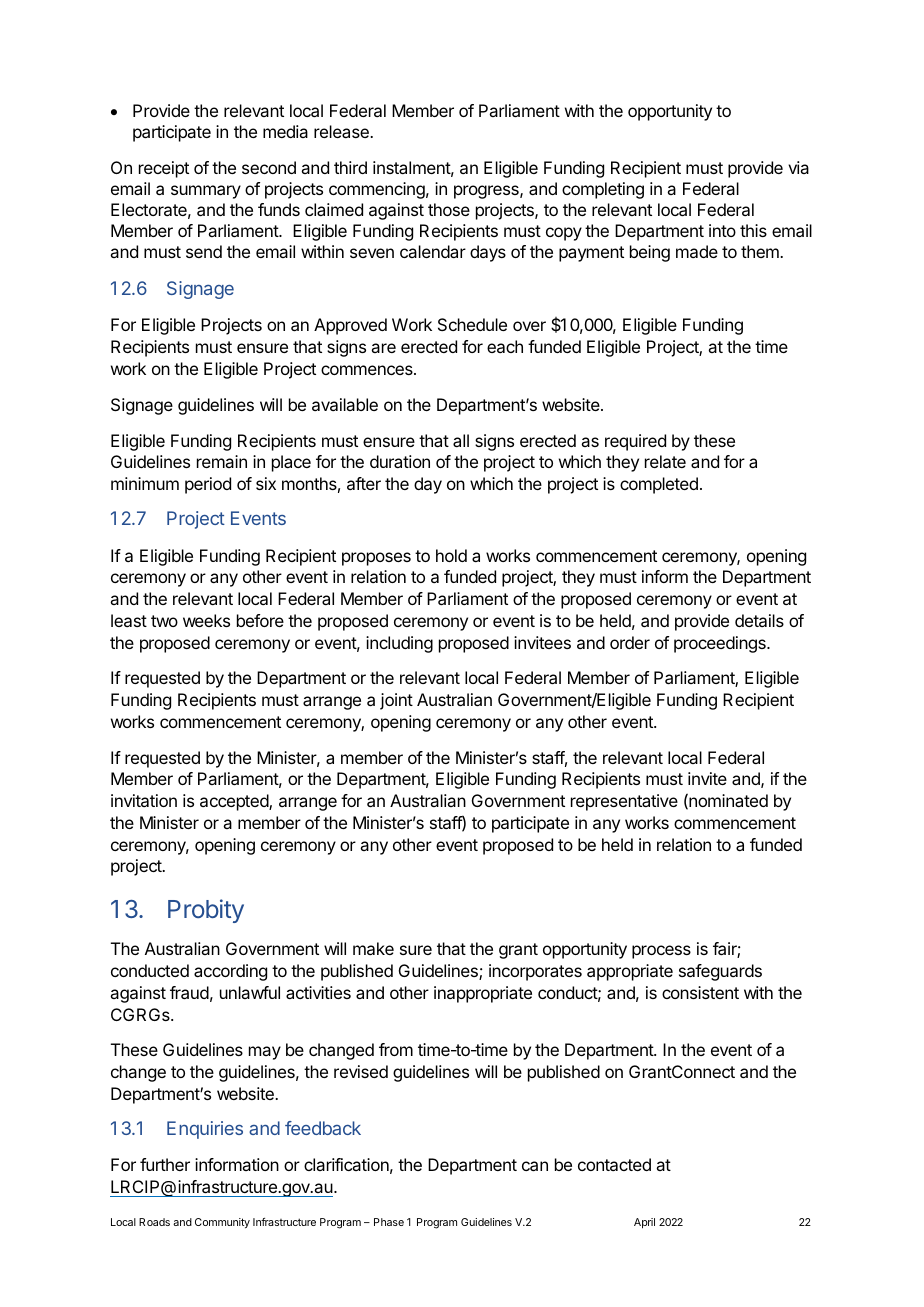 This screenshot has width=924, height=1307. Describe the element at coordinates (235, 802) in the screenshot. I see `accepted` at that location.
